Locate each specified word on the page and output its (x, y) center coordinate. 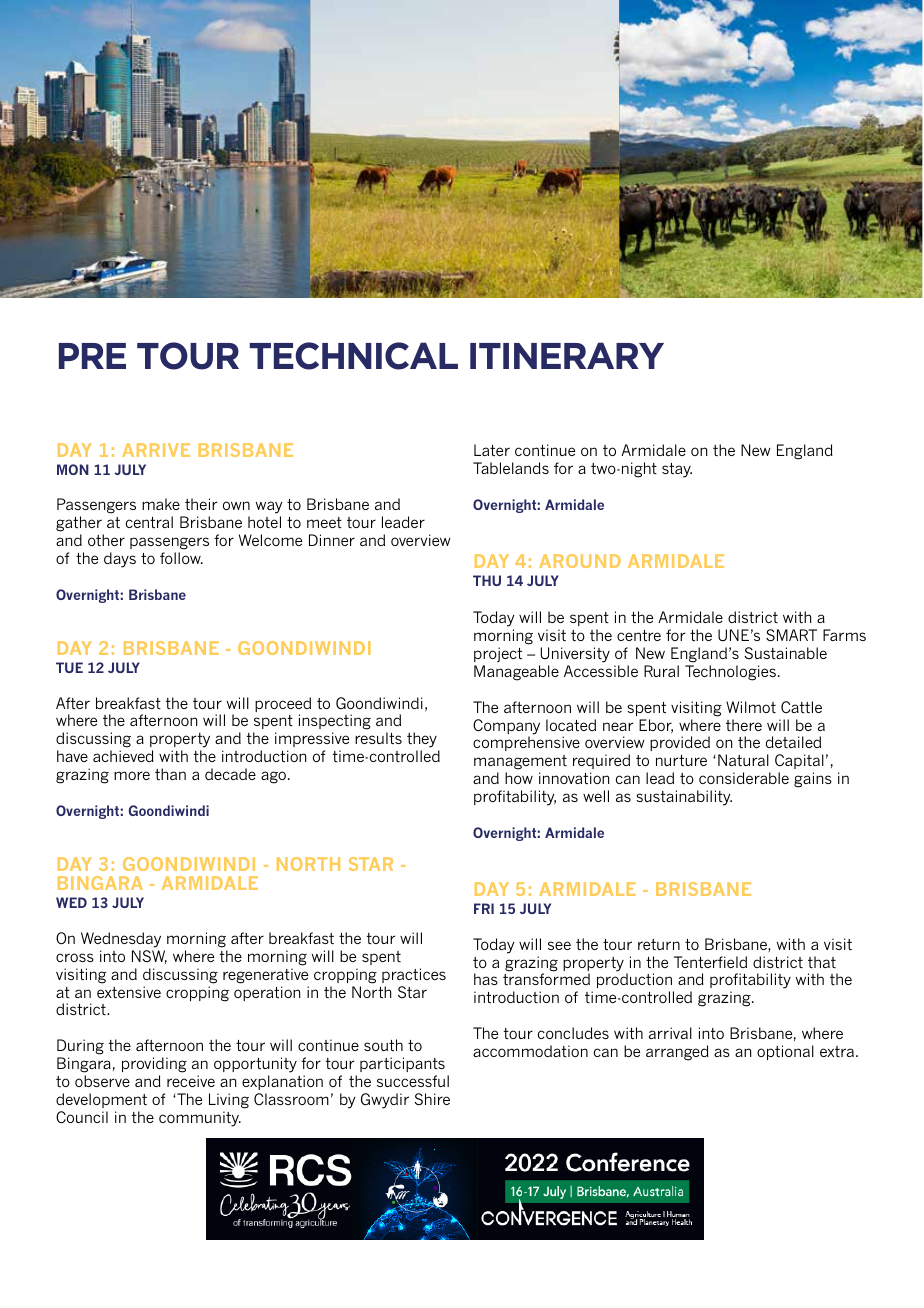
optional (785, 1052)
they (423, 741)
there (744, 725)
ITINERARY (567, 355)
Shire (432, 1099)
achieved (123, 756)
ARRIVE (156, 450)
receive (191, 1081)
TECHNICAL (353, 356)
